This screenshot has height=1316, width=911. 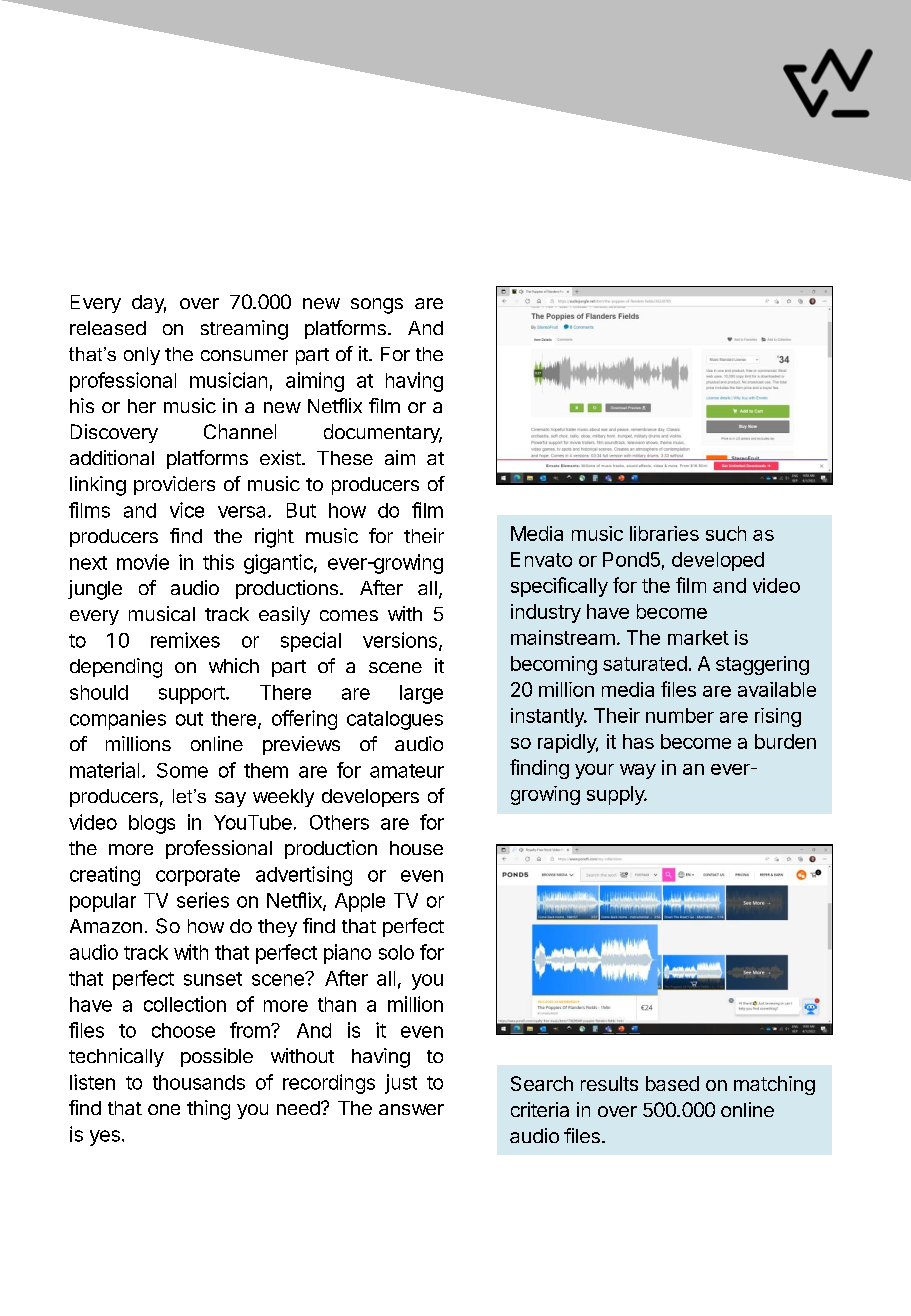 What do you see at coordinates (142, 356) in the screenshot?
I see `only` at bounding box center [142, 356].
